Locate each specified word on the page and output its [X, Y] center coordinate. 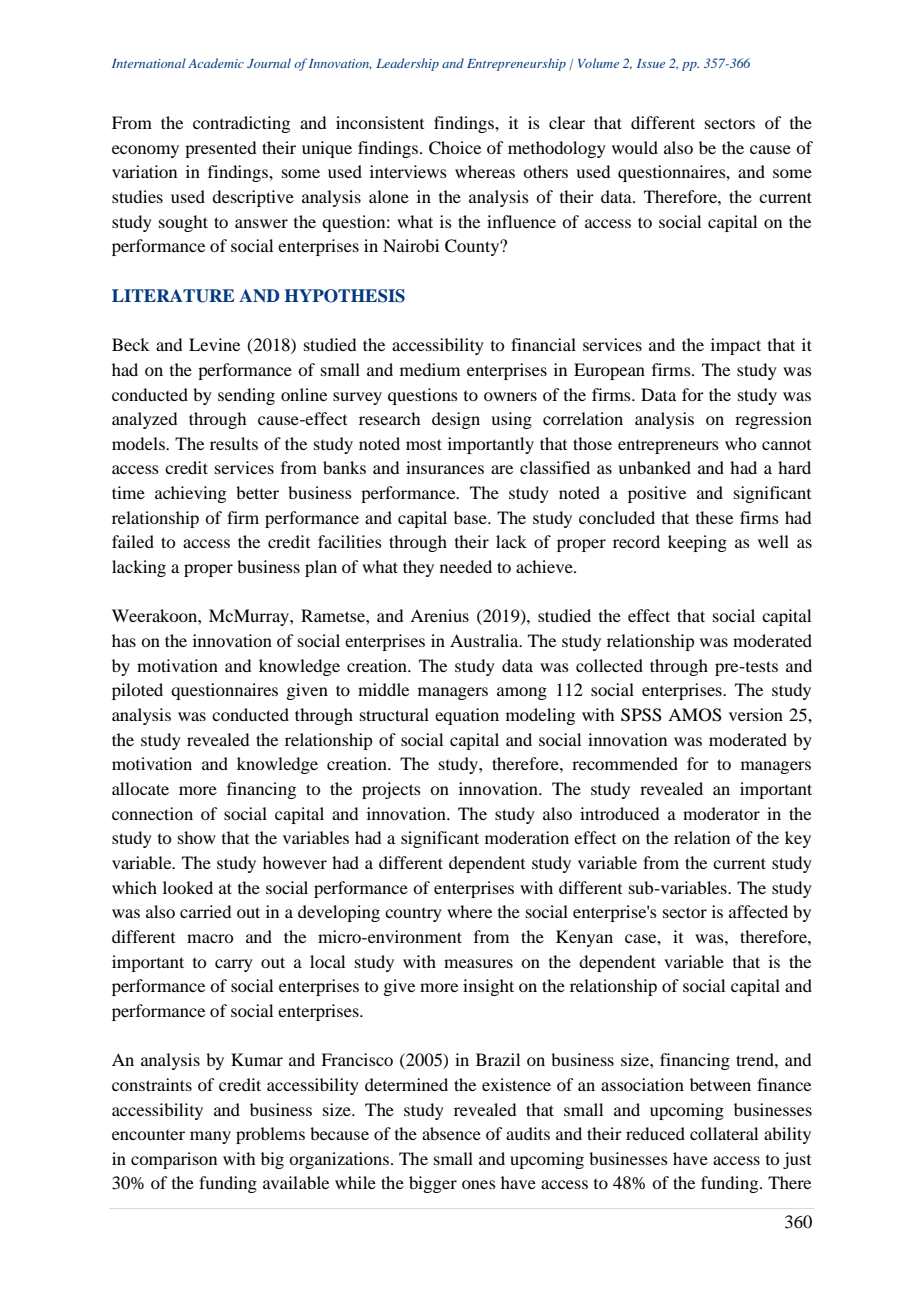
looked [188, 887]
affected [758, 911]
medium [430, 369]
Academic [216, 63]
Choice [455, 148]
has [124, 640]
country [413, 915]
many [210, 1137]
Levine [214, 344]
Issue [651, 63]
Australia [485, 640]
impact [736, 346]
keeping [697, 543]
